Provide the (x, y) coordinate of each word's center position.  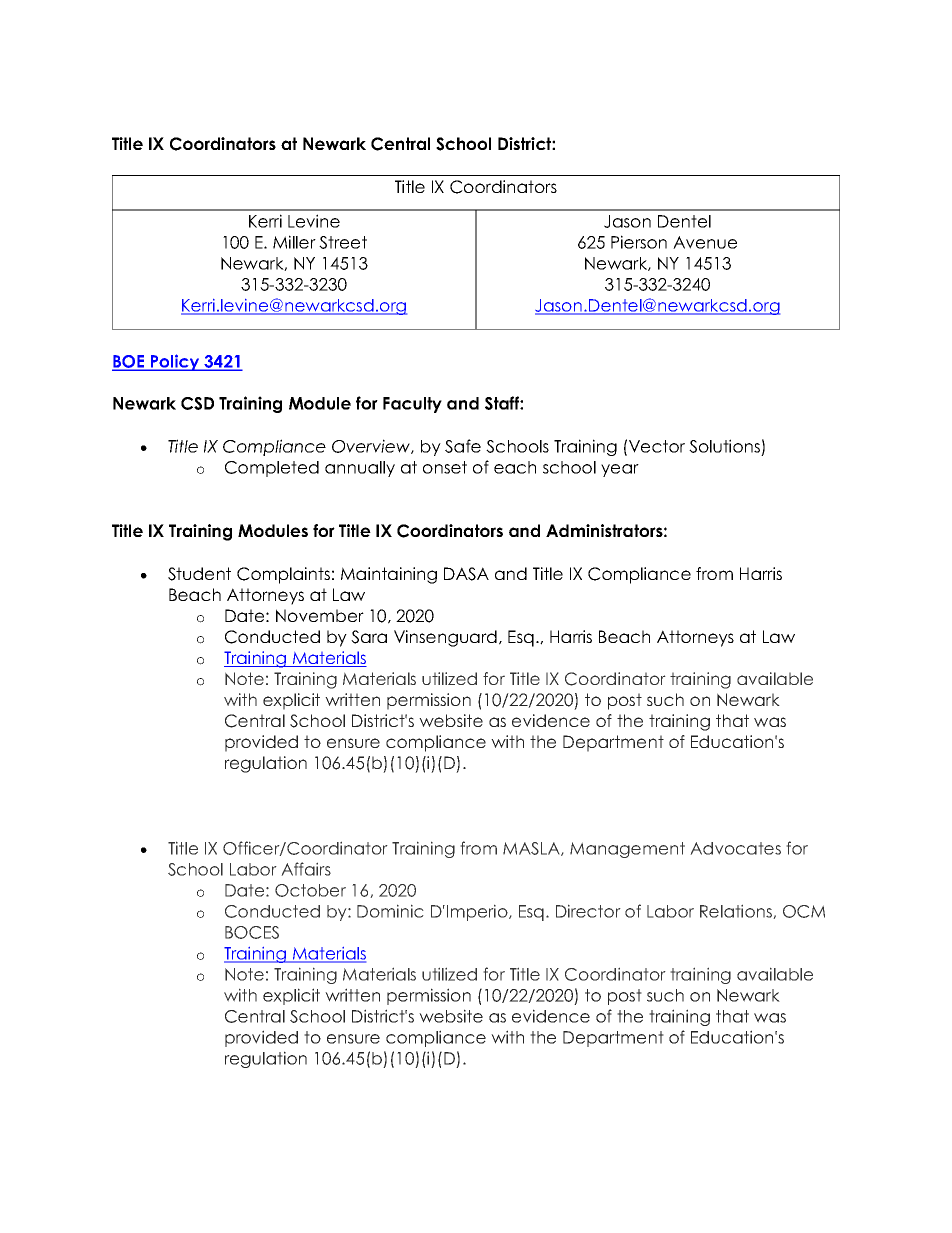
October (310, 890)
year (620, 470)
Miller (294, 242)
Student (199, 574)
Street (343, 242)
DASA (466, 574)
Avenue (705, 242)
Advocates (735, 848)
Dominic (390, 911)
